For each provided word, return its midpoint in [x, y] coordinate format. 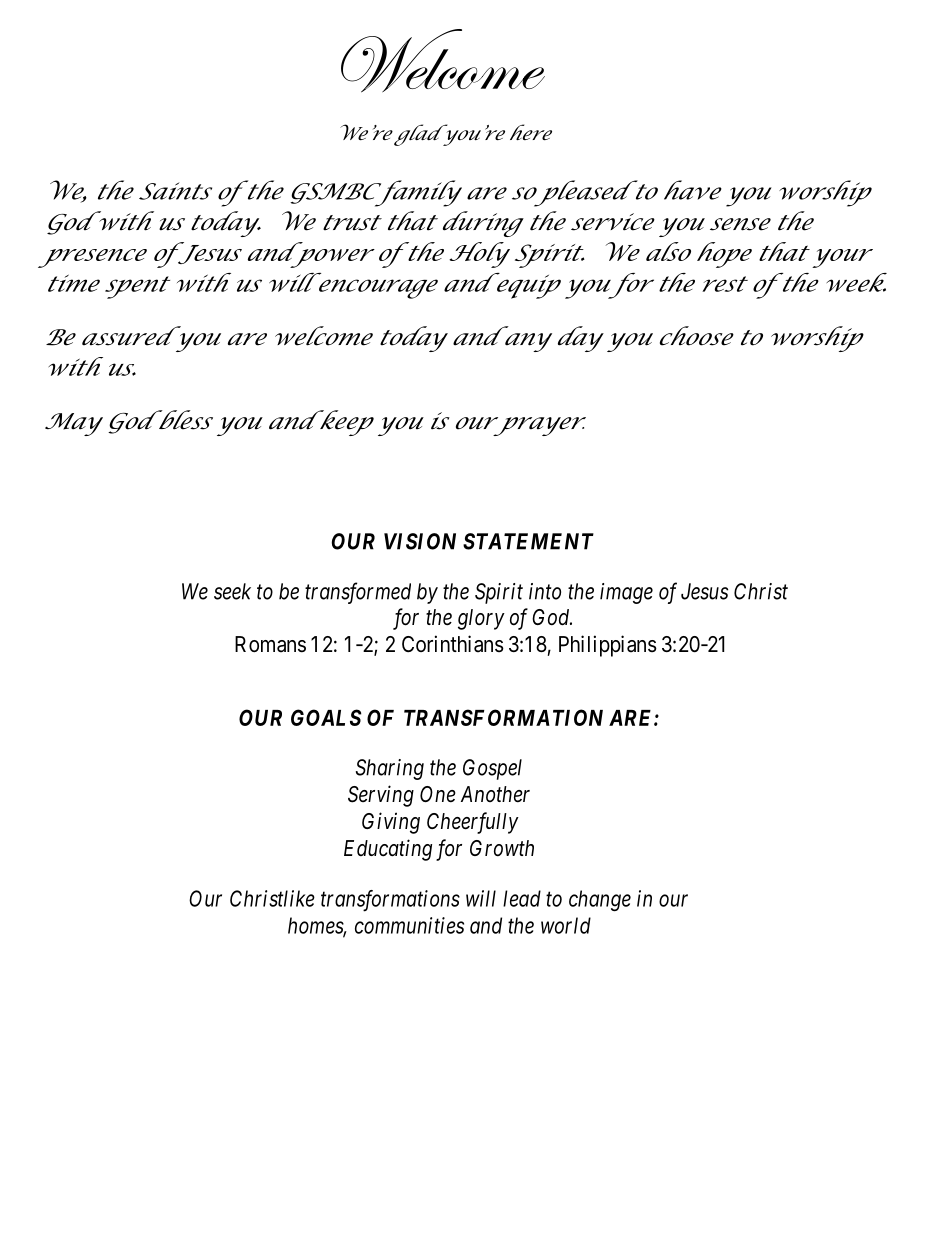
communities [409, 925]
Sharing [390, 769]
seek [232, 591]
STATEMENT [528, 541]
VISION [420, 541]
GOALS [326, 717]
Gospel [492, 769]
